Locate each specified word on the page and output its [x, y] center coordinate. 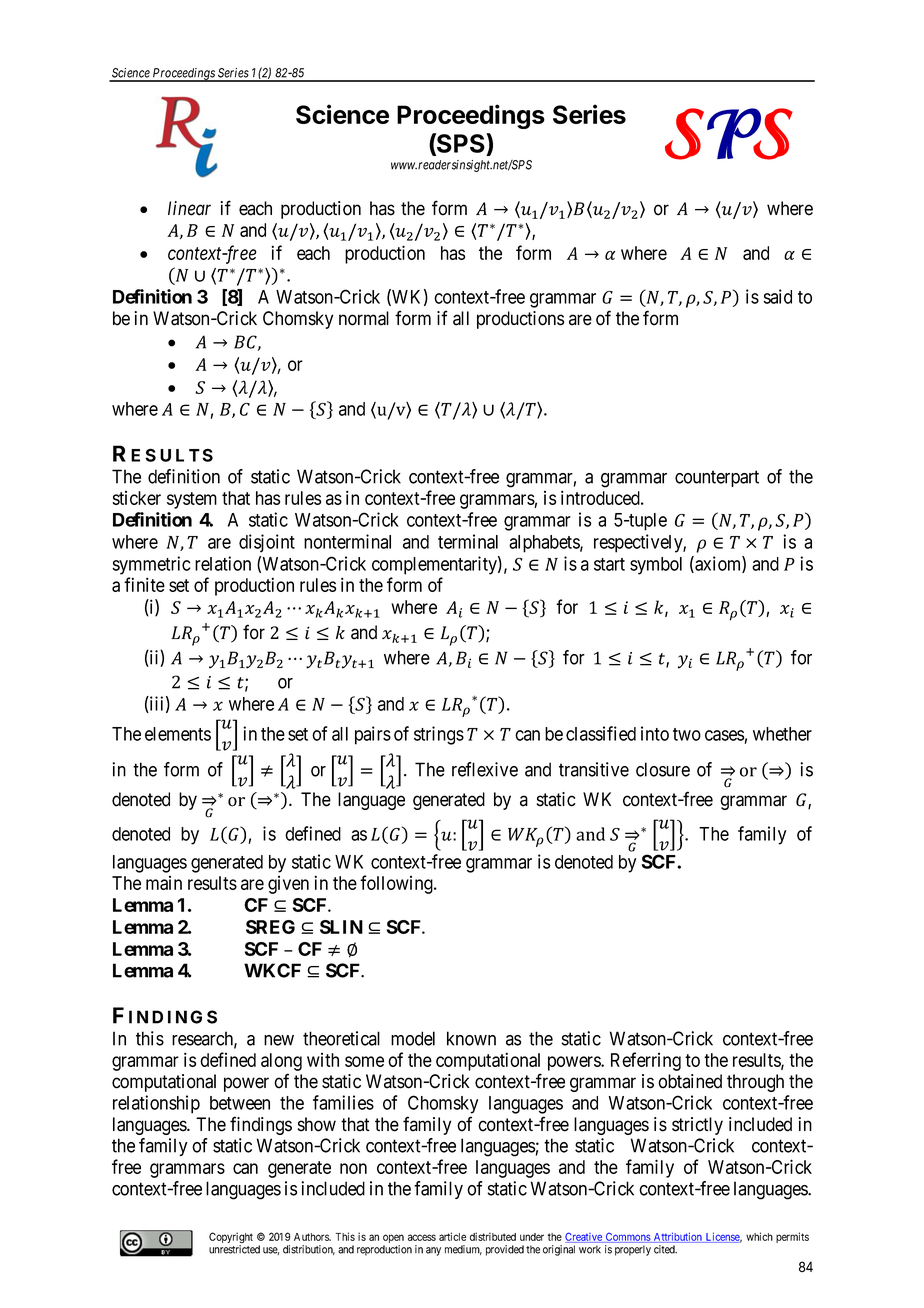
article [452, 1236]
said [777, 296]
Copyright [231, 1239]
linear [189, 208]
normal [364, 318]
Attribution [678, 1237]
